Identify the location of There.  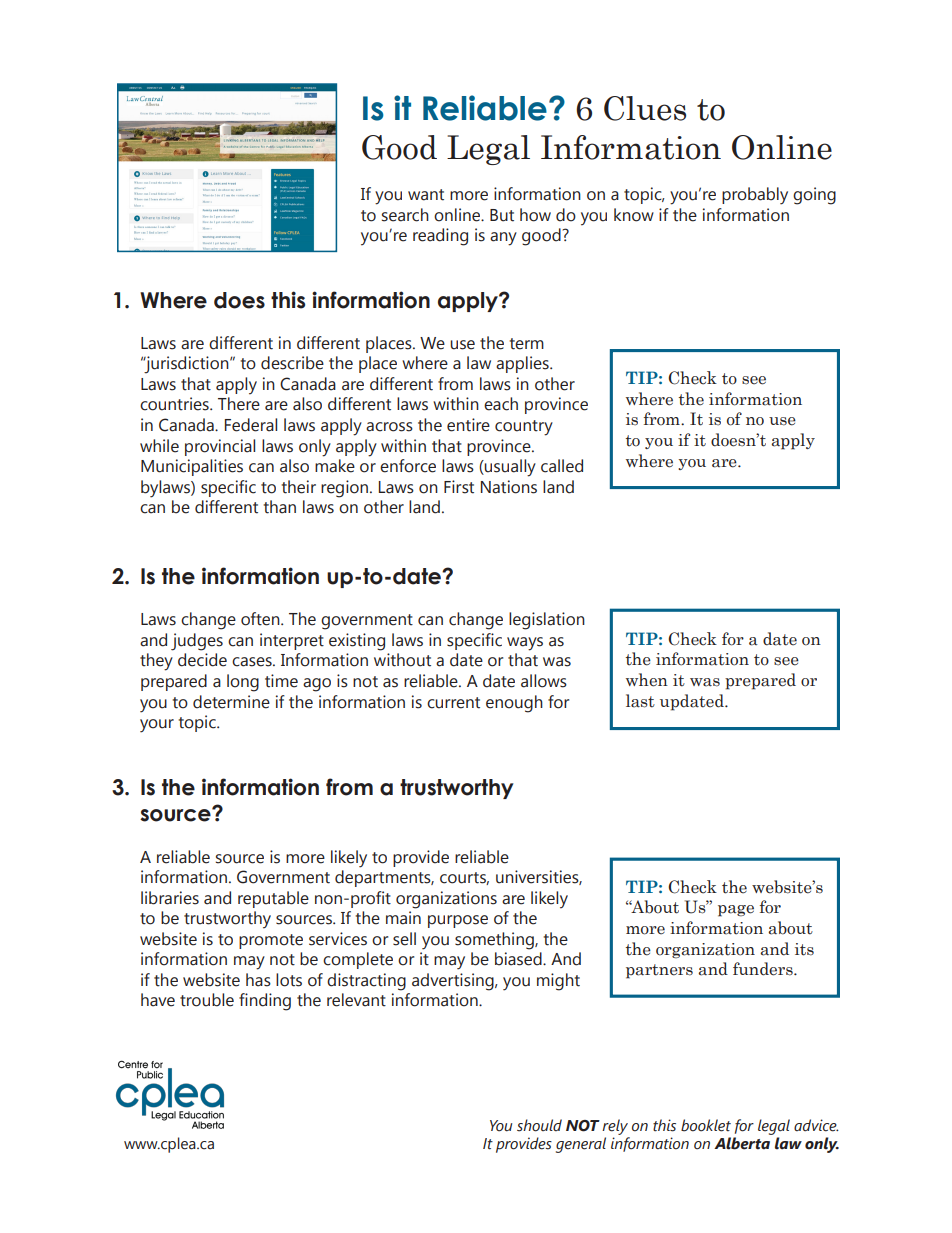
(239, 404).
